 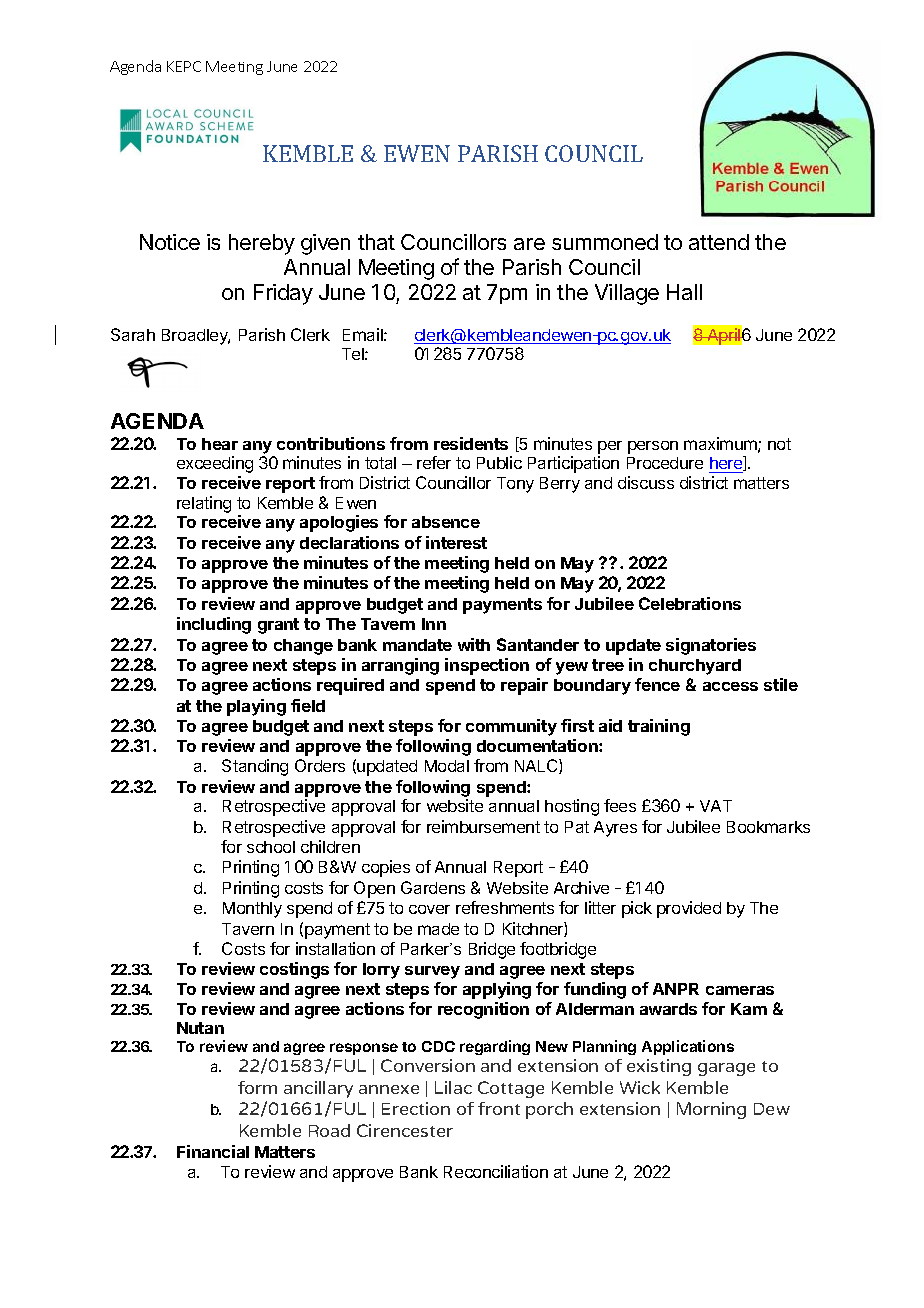 What do you see at coordinates (529, 244) in the screenshot?
I see `are` at bounding box center [529, 244].
